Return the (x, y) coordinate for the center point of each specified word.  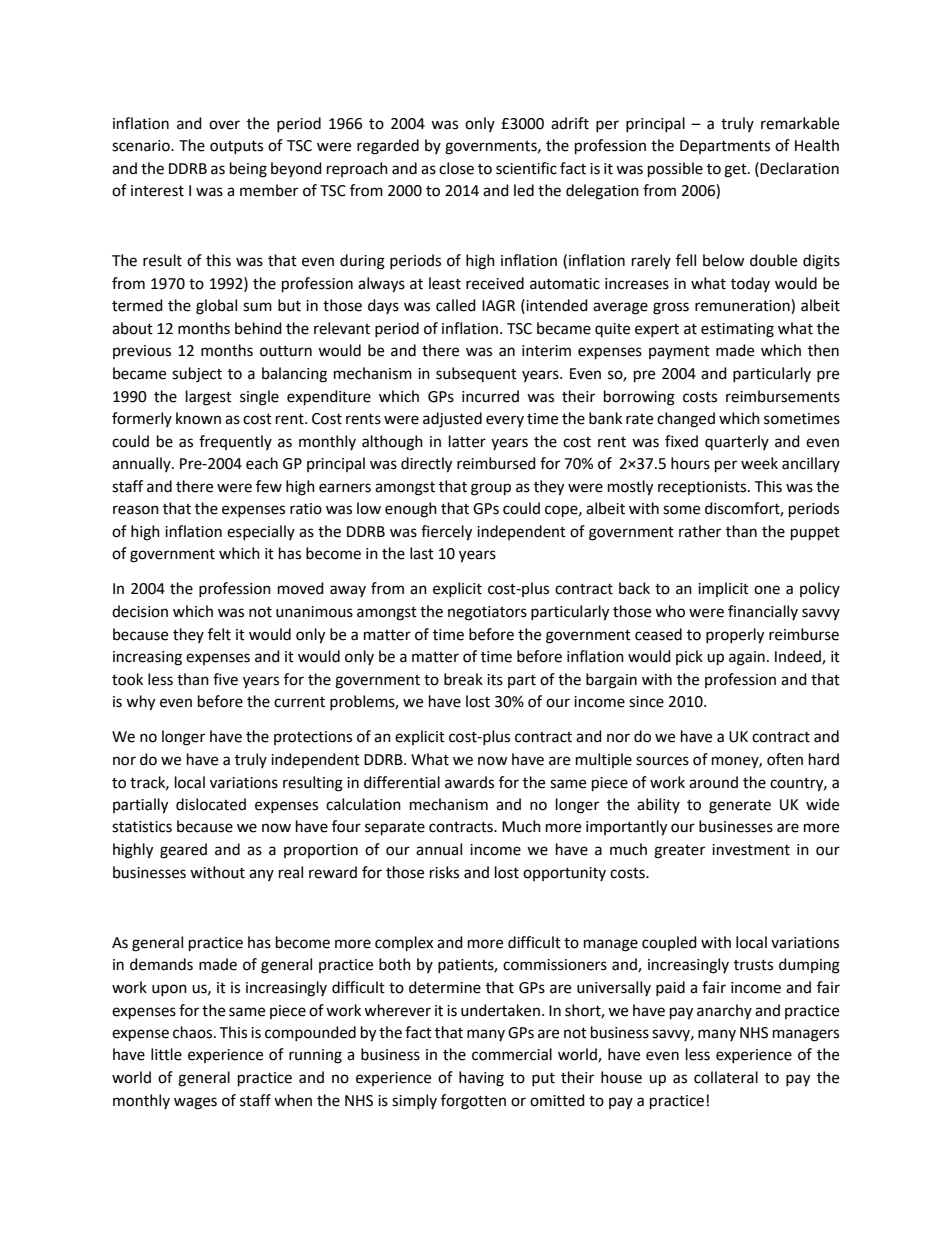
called (456, 305)
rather (700, 531)
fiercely (446, 533)
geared (183, 851)
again (747, 658)
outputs (236, 147)
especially (261, 532)
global (216, 307)
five (225, 679)
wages (195, 1103)
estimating (737, 330)
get (736, 171)
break (463, 679)
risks (444, 872)
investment (751, 850)
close (456, 168)
